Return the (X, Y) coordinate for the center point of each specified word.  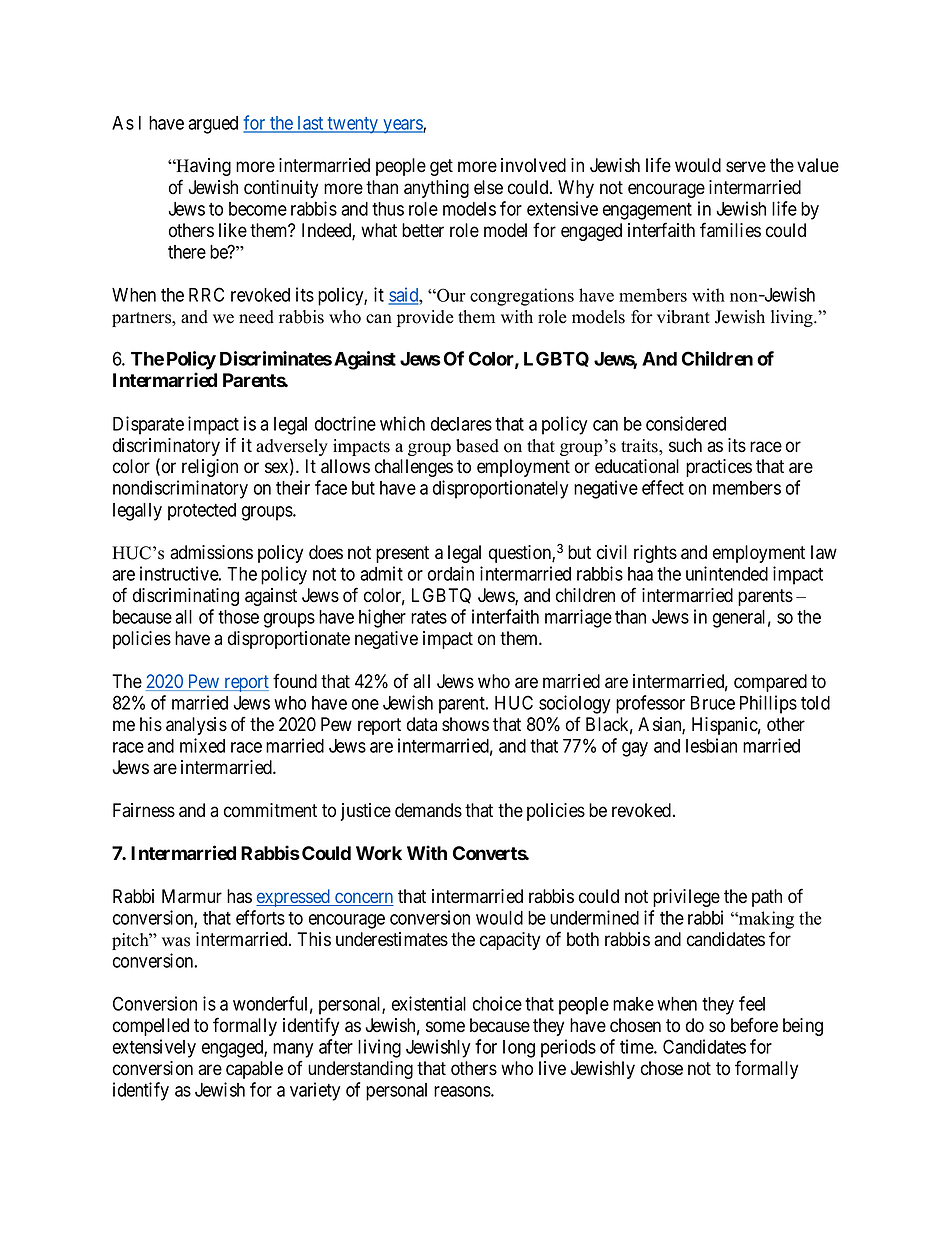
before (754, 1025)
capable (254, 1070)
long (519, 1049)
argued (213, 125)
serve (746, 167)
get (441, 167)
